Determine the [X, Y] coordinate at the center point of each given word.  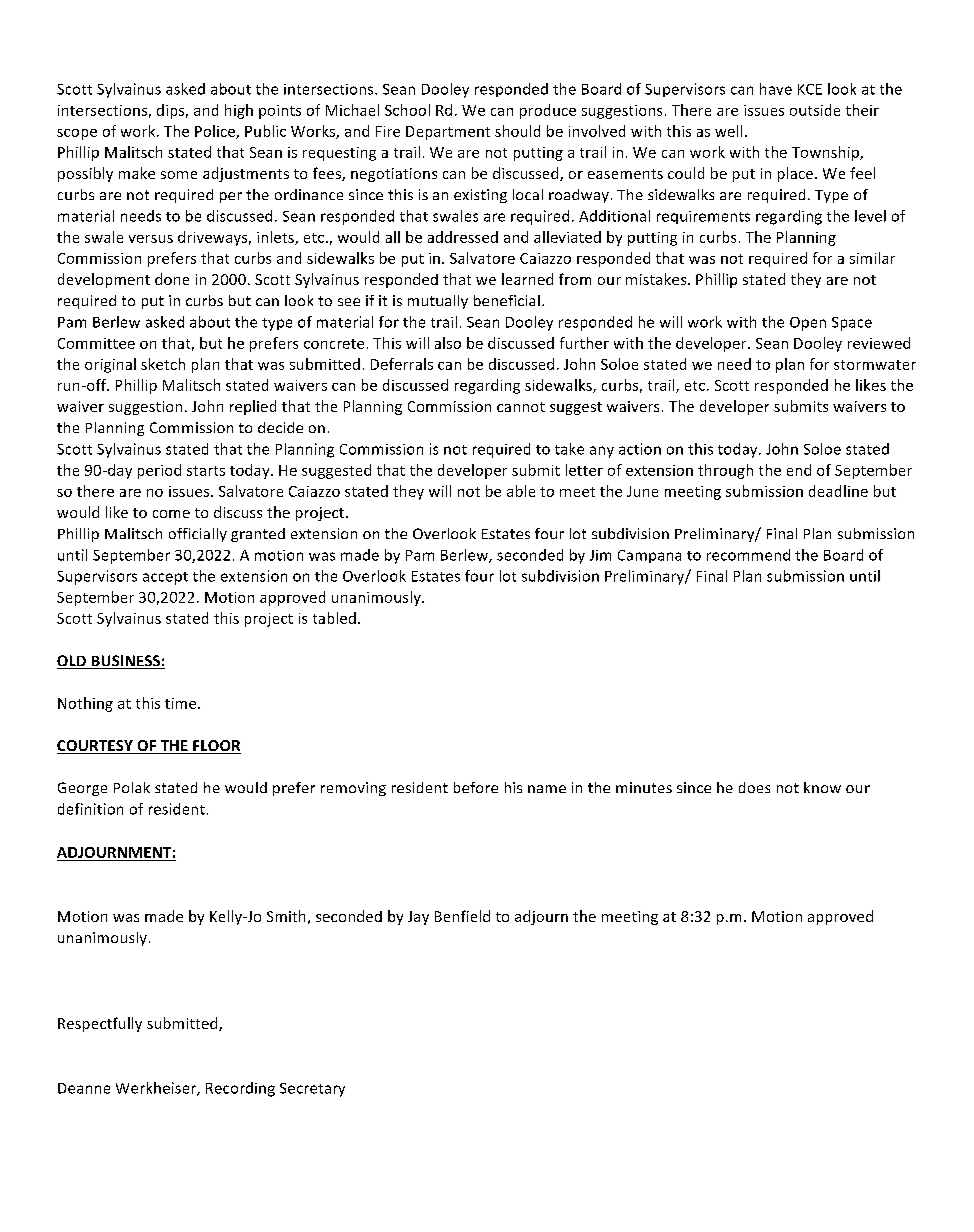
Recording [240, 1089]
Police [216, 132]
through [725, 471]
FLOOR [216, 747]
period [159, 471]
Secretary [312, 1090]
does [754, 787]
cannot [521, 407]
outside [815, 110]
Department [448, 133]
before [476, 787]
